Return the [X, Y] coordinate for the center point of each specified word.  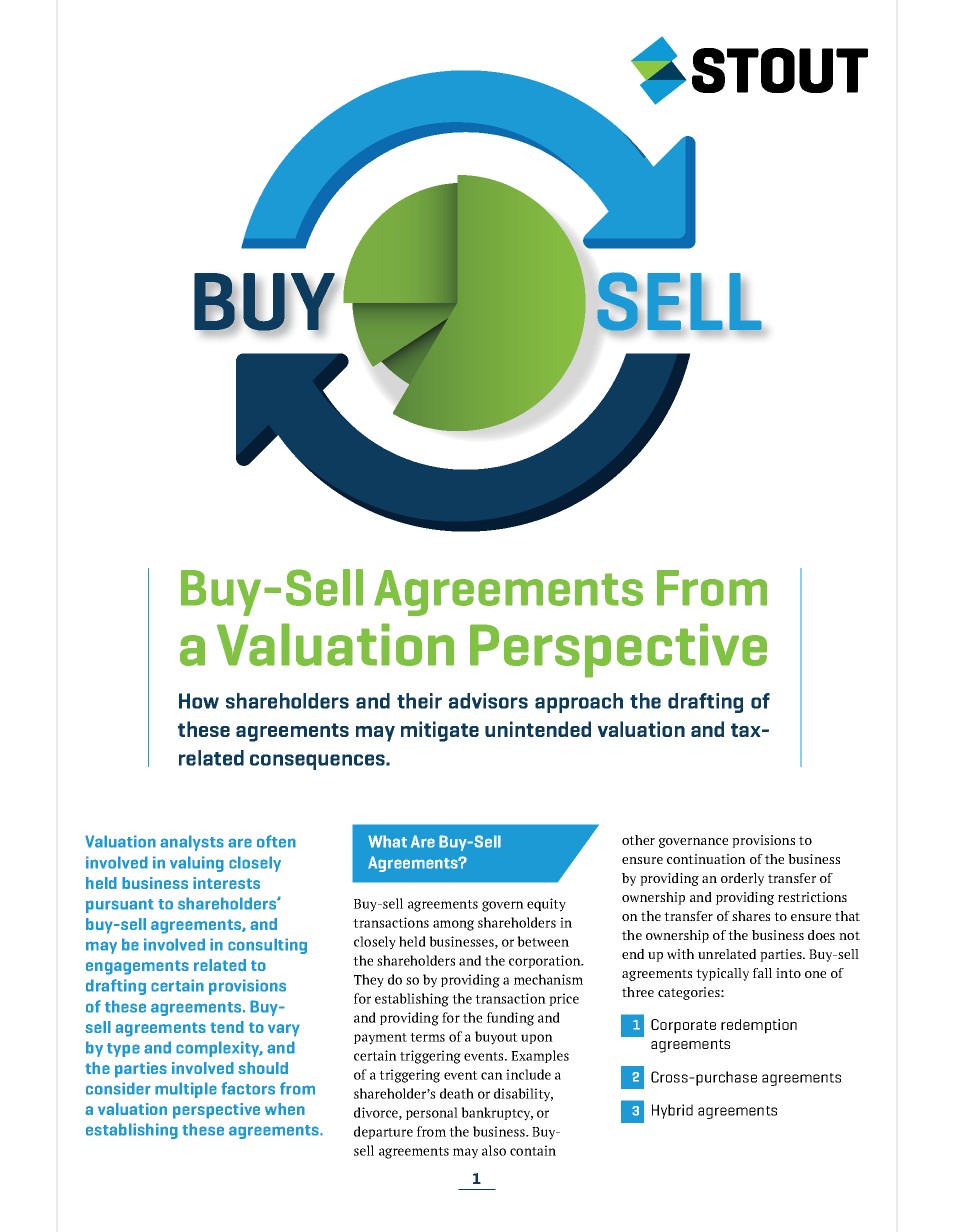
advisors [488, 701]
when [285, 1109]
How [199, 701]
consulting [267, 946]
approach [579, 703]
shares [751, 916]
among [453, 925]
